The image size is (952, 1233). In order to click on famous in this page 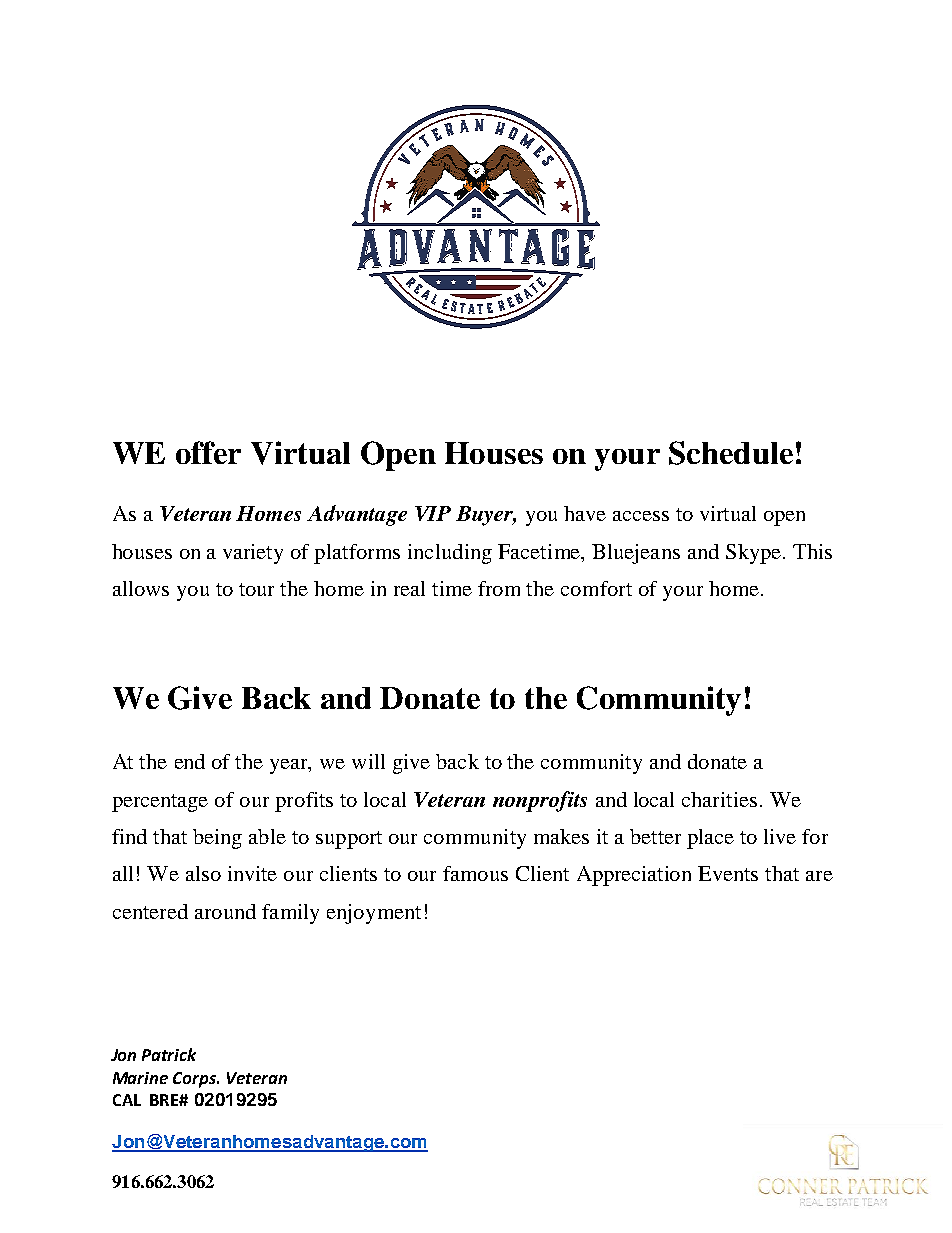, I will do `click(475, 873)`.
